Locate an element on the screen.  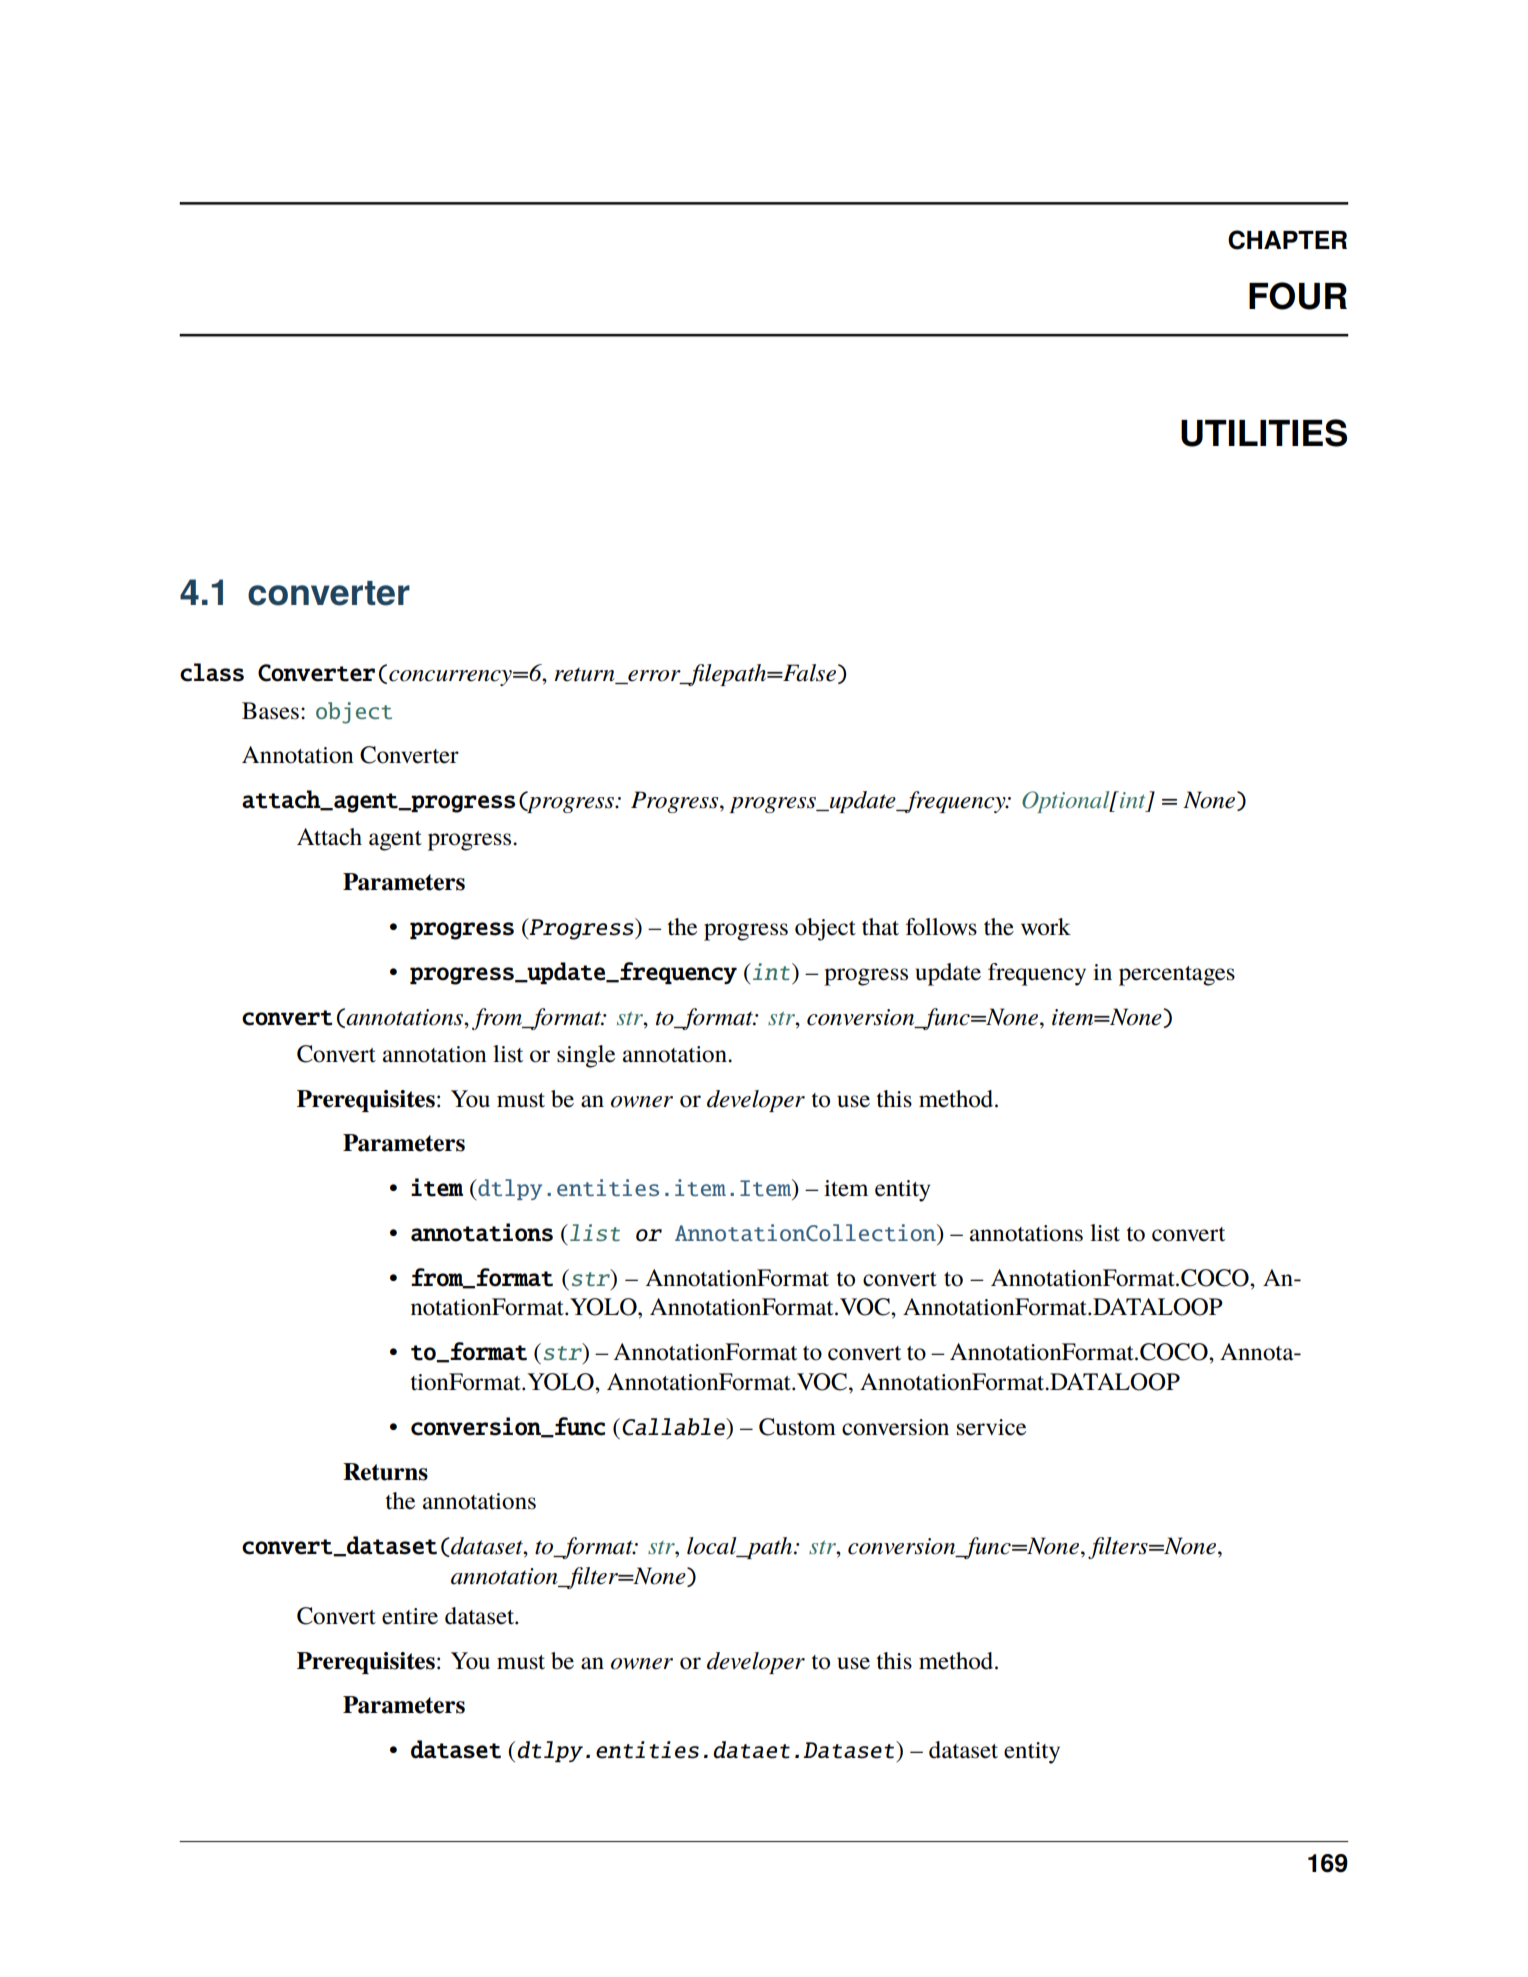
service is located at coordinates (991, 1427).
